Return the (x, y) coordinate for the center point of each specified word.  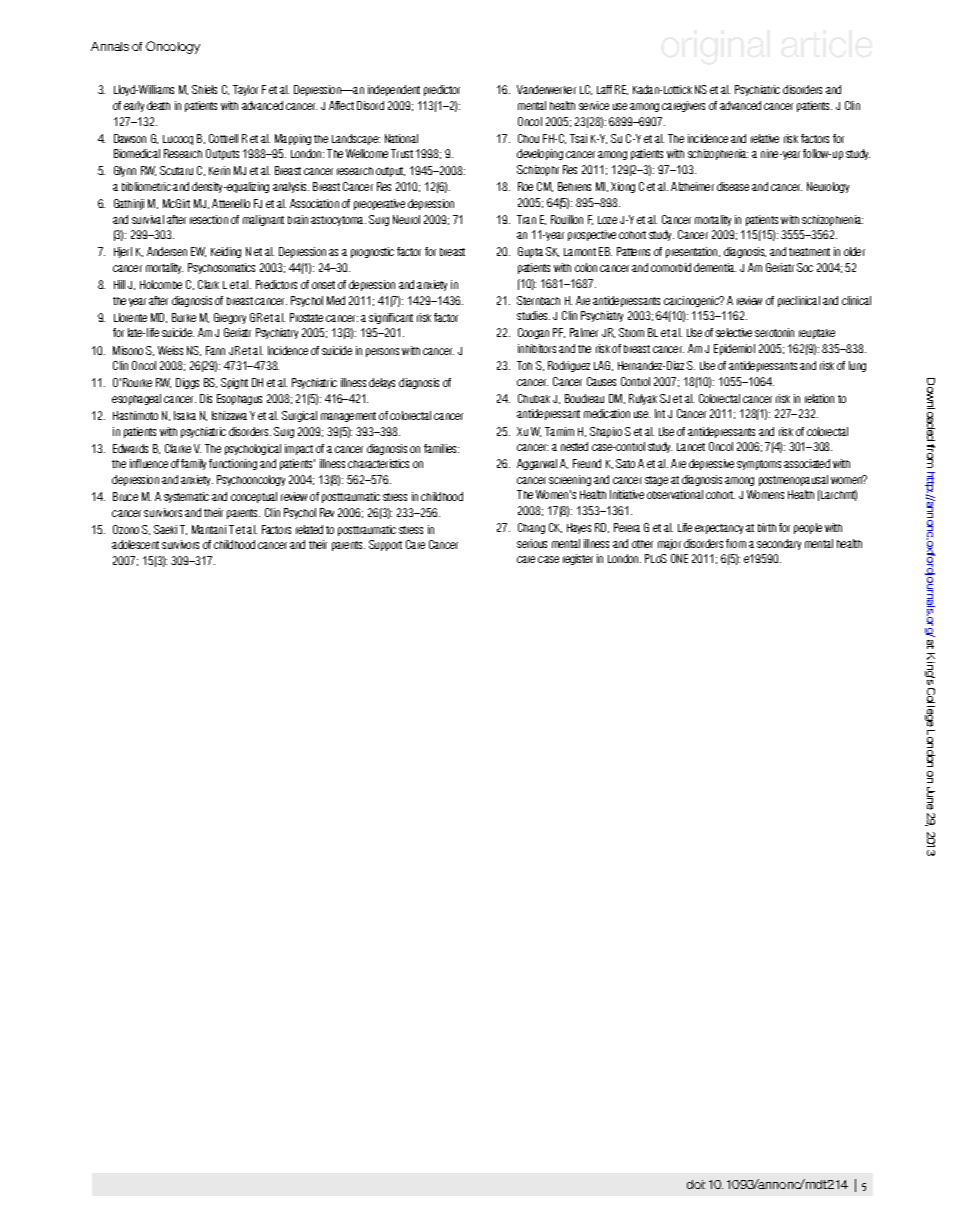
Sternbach (538, 300)
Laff (604, 89)
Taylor (245, 90)
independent (394, 90)
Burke (184, 317)
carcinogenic (692, 301)
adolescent (135, 544)
